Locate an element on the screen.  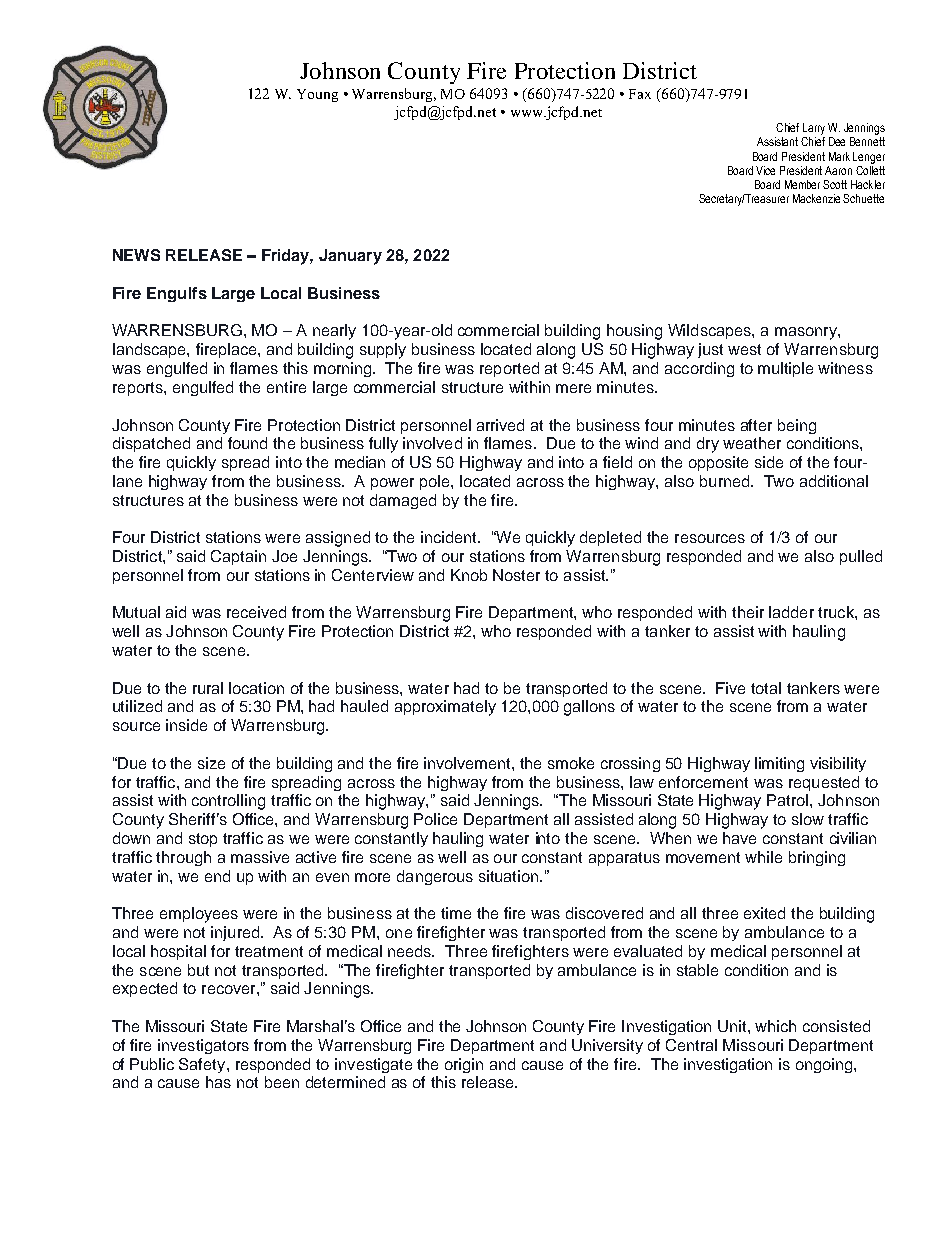
being is located at coordinates (797, 426).
